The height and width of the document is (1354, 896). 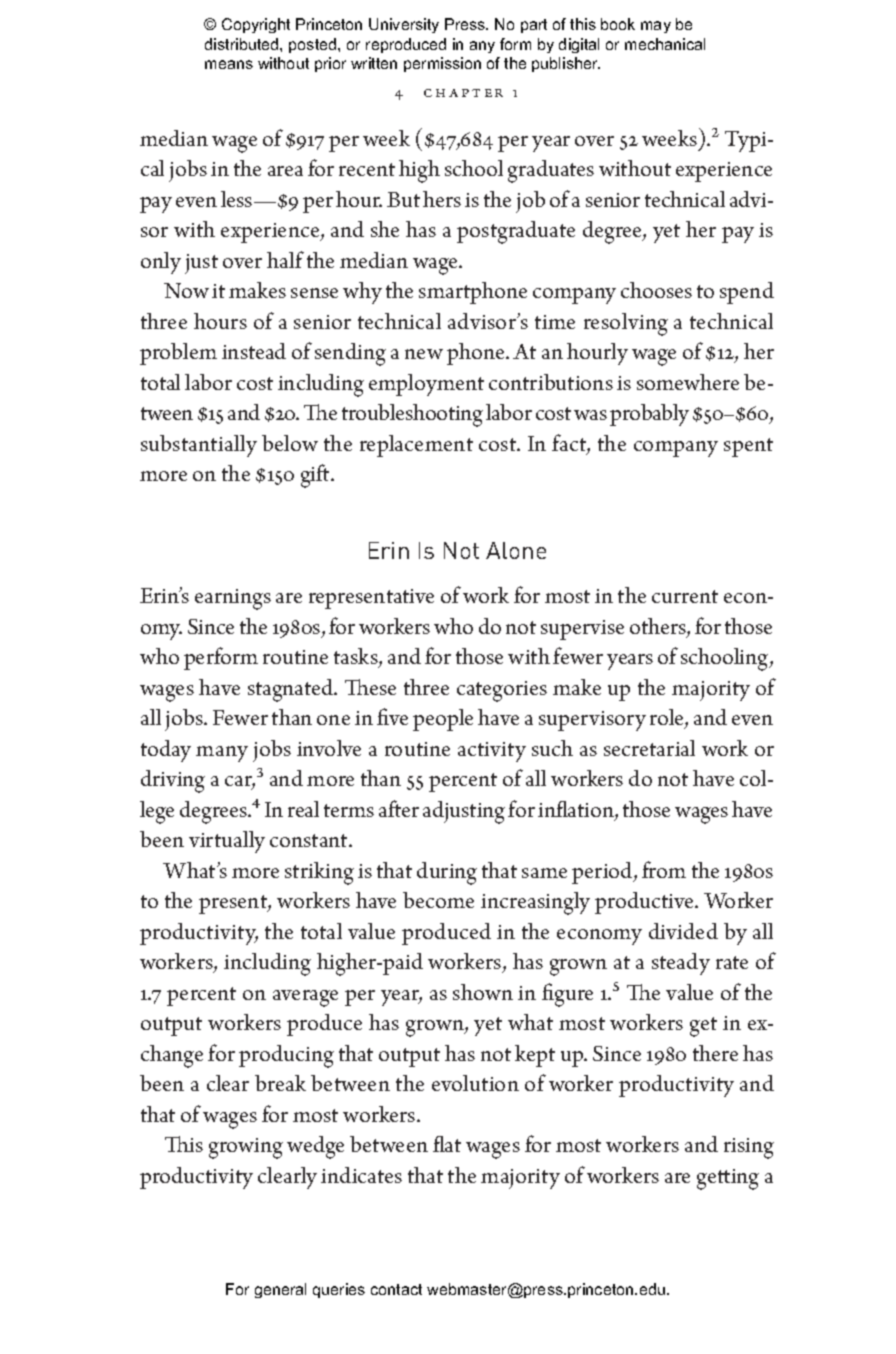 I want to click on means, so click(x=229, y=64).
